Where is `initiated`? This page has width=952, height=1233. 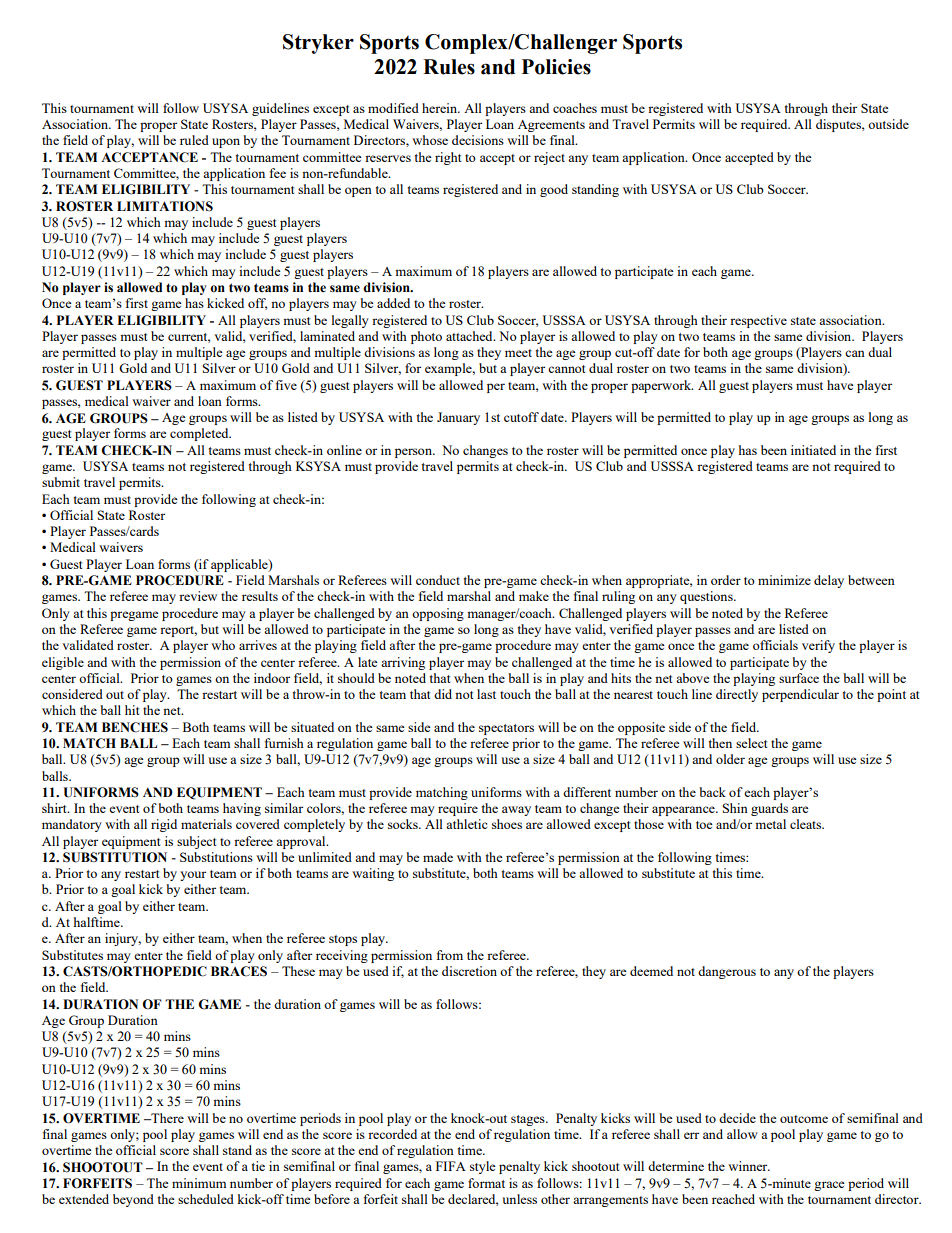
initiated is located at coordinates (813, 450).
